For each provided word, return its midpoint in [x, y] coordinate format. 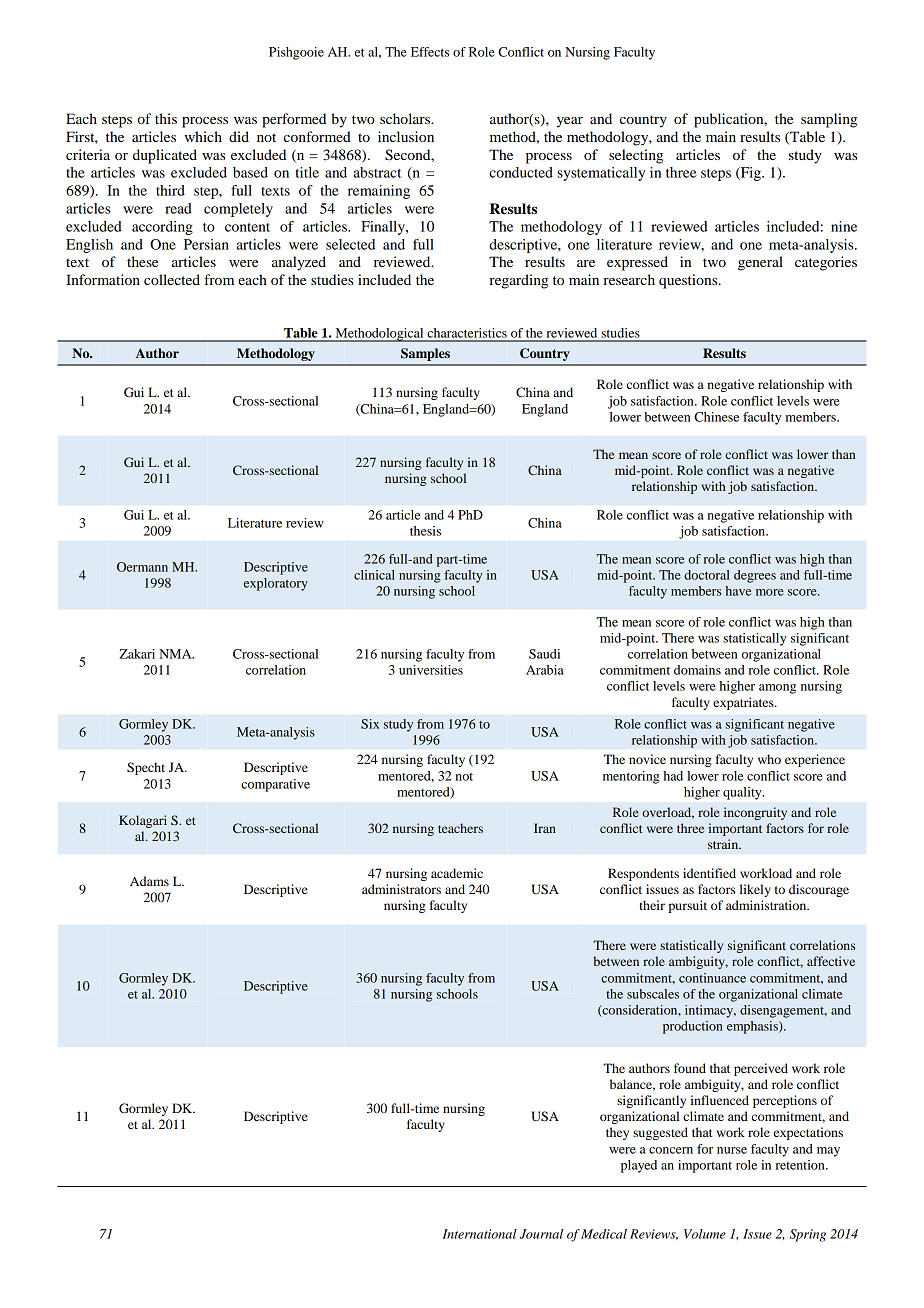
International [480, 1234]
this [166, 118]
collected [172, 279]
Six [370, 724]
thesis [425, 531]
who [769, 759]
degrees [755, 576]
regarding [518, 281]
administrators [401, 889]
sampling [829, 120]
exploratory [276, 584]
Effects [430, 52]
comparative [275, 785]
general [760, 263]
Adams [149, 881]
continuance [712, 978]
